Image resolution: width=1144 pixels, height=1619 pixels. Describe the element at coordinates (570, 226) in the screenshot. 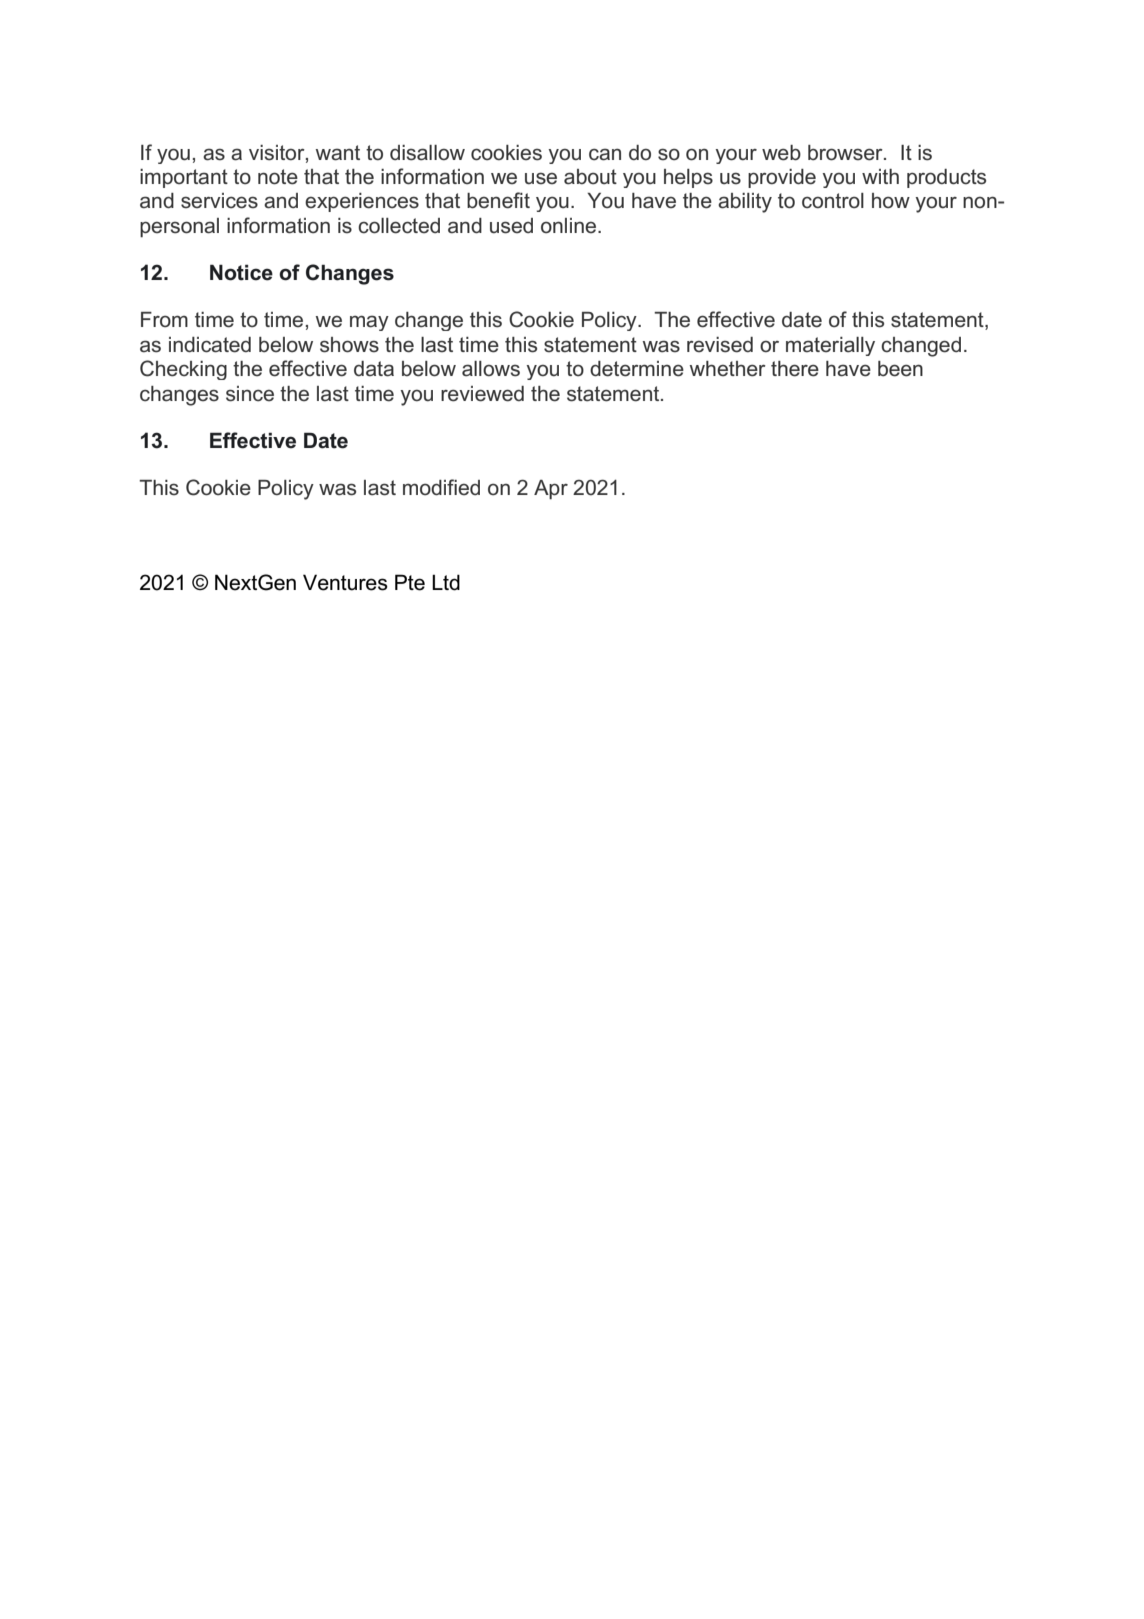

I see `online` at that location.
